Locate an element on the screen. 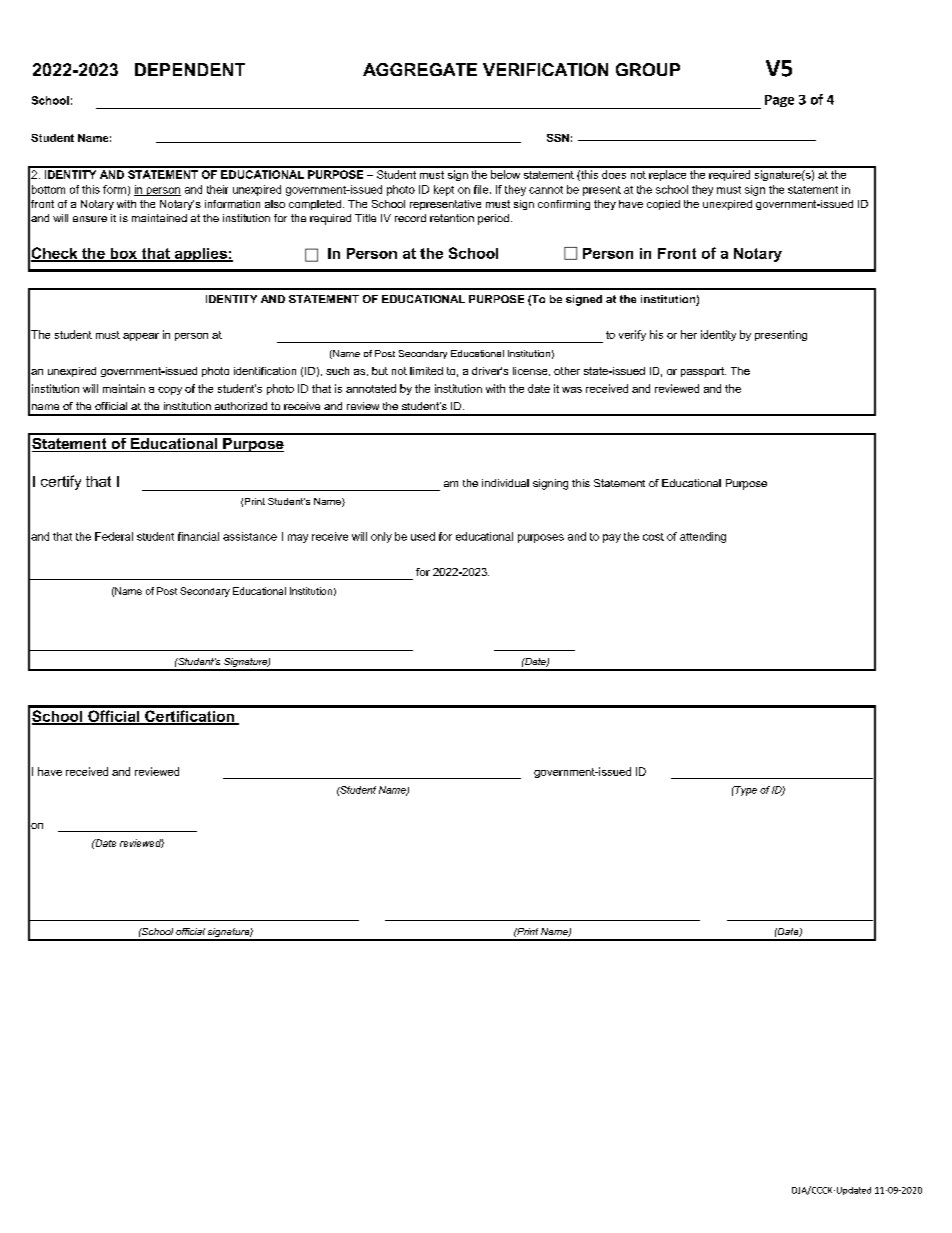  annotated is located at coordinates (371, 388).
